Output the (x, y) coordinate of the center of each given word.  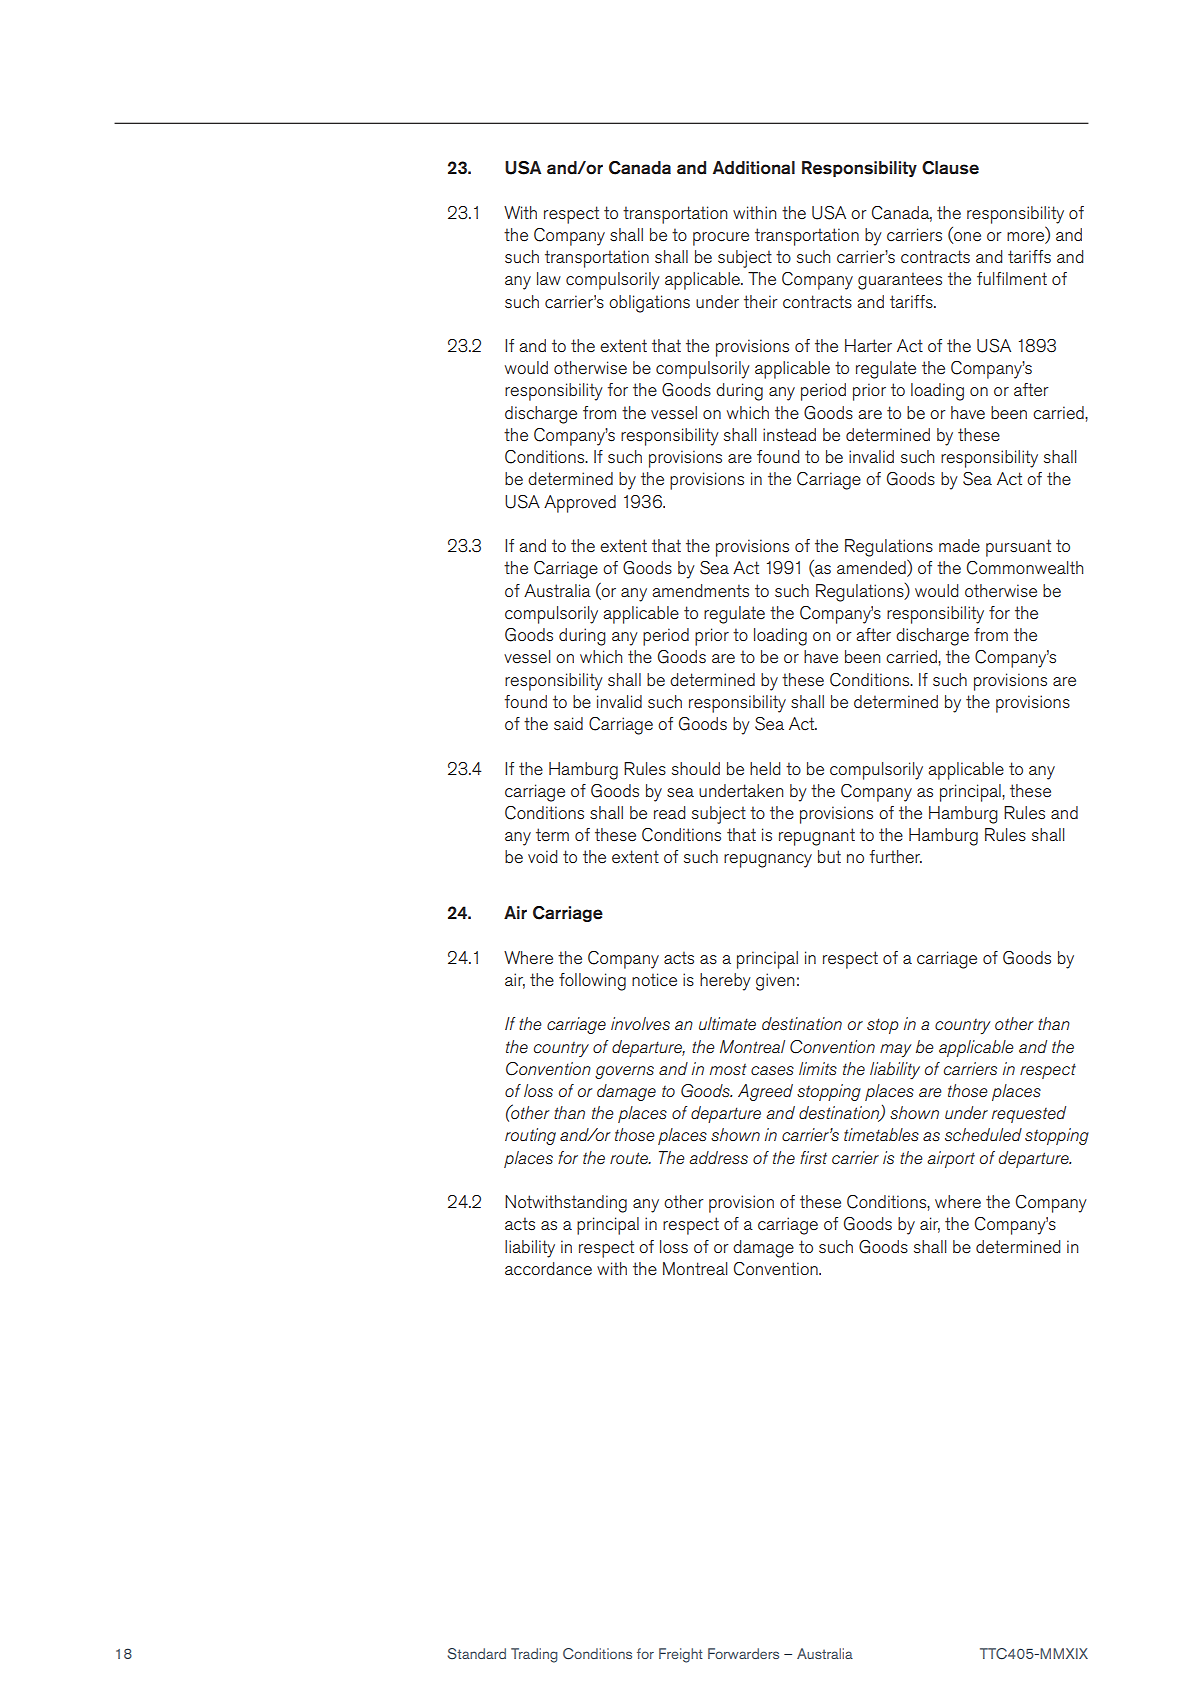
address (718, 1158)
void (542, 856)
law (549, 278)
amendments (700, 590)
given (775, 982)
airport (951, 1159)
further (896, 856)
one (966, 237)
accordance (548, 1268)
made (959, 545)
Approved (580, 504)
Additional (754, 168)
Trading (534, 1655)
